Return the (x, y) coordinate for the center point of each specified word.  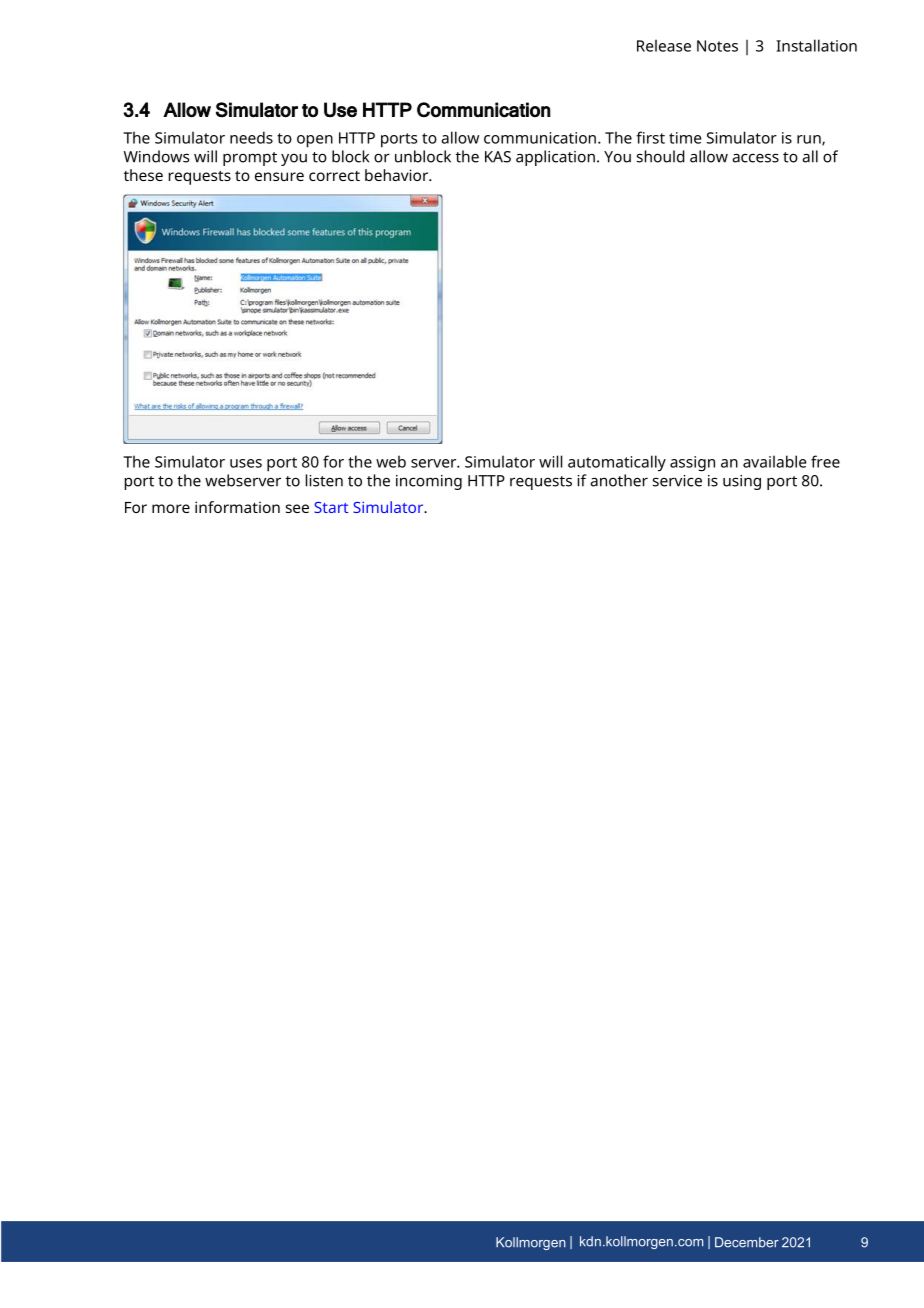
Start (331, 507)
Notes (717, 46)
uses (246, 463)
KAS (498, 157)
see (297, 508)
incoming (429, 482)
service (677, 481)
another (619, 480)
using (742, 482)
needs (251, 137)
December (747, 1242)
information (237, 507)
